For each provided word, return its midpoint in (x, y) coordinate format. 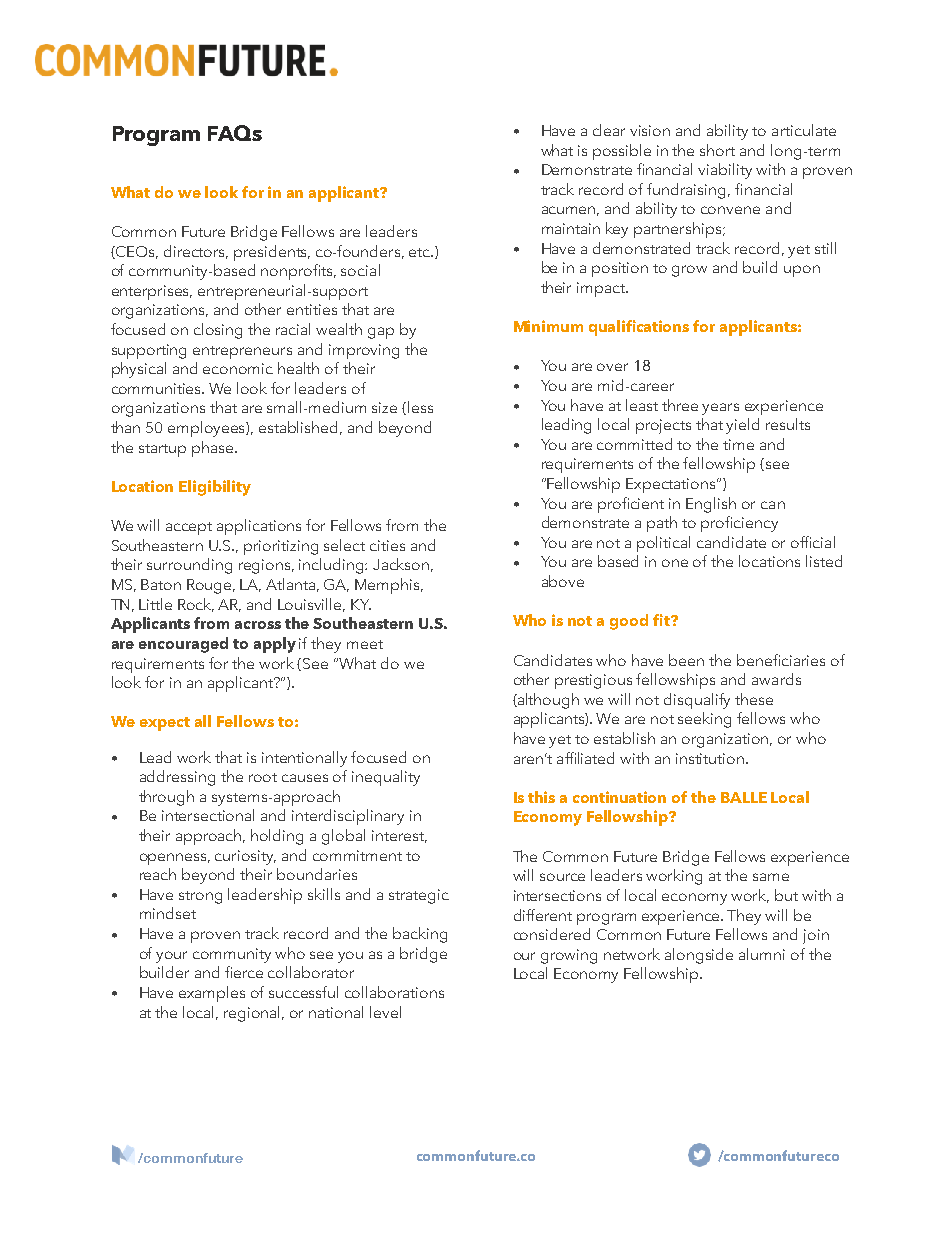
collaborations (394, 992)
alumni (762, 954)
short (717, 150)
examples (212, 994)
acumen (570, 211)
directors (196, 252)
